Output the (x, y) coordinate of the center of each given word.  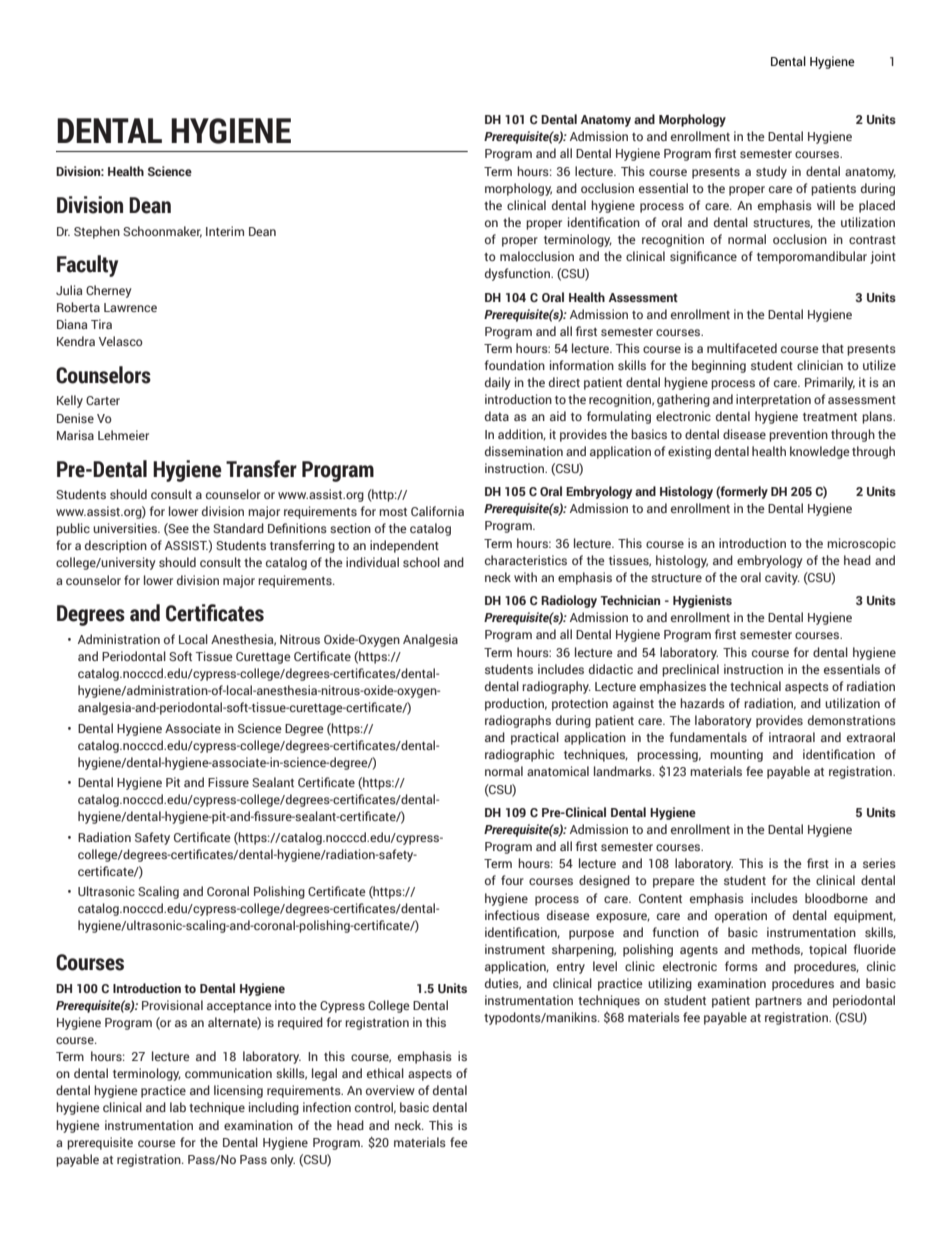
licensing (238, 1091)
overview (390, 1090)
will (826, 205)
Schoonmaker (162, 232)
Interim (225, 231)
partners (778, 1002)
